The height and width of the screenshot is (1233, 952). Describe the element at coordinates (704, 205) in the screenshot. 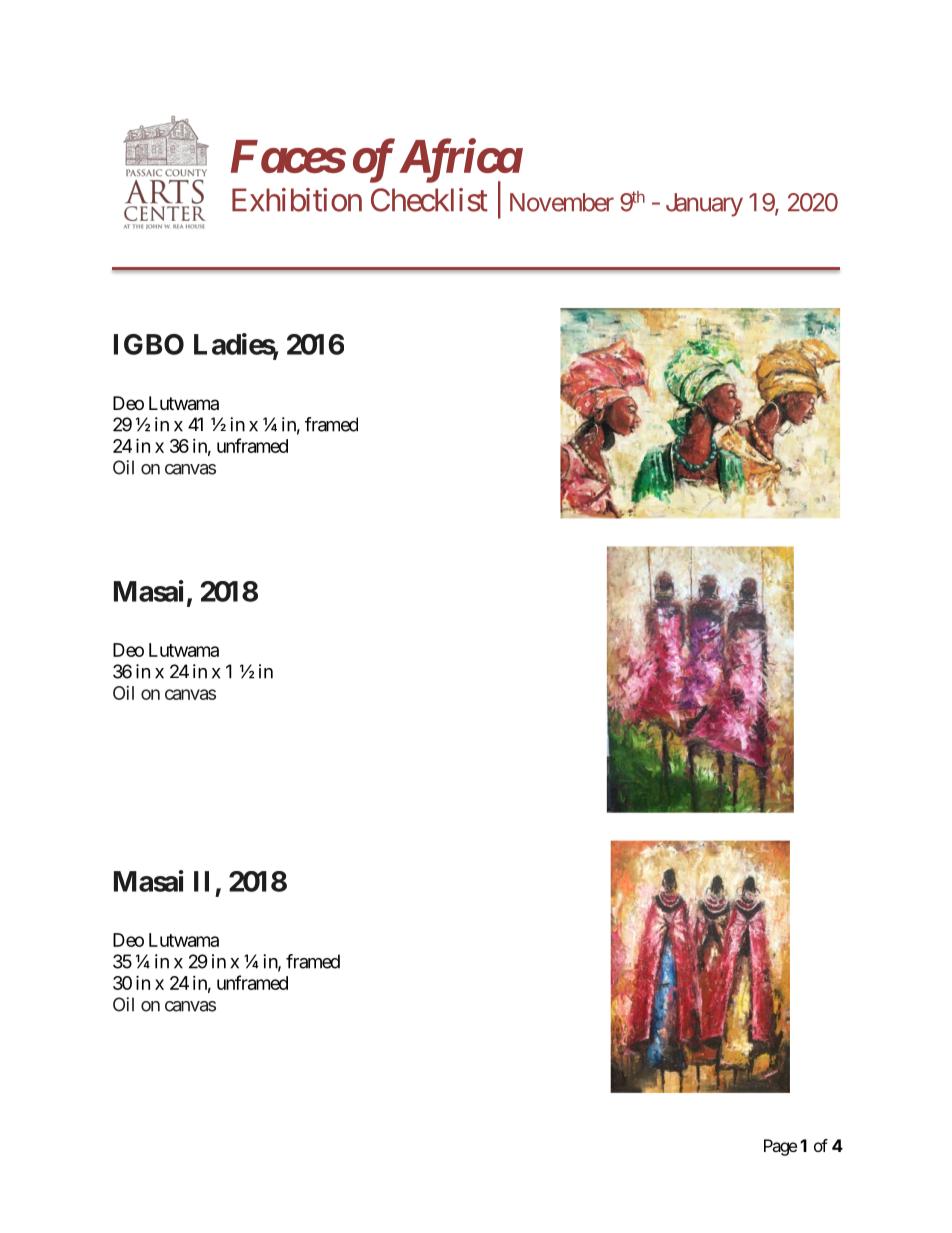

I see `January` at that location.
